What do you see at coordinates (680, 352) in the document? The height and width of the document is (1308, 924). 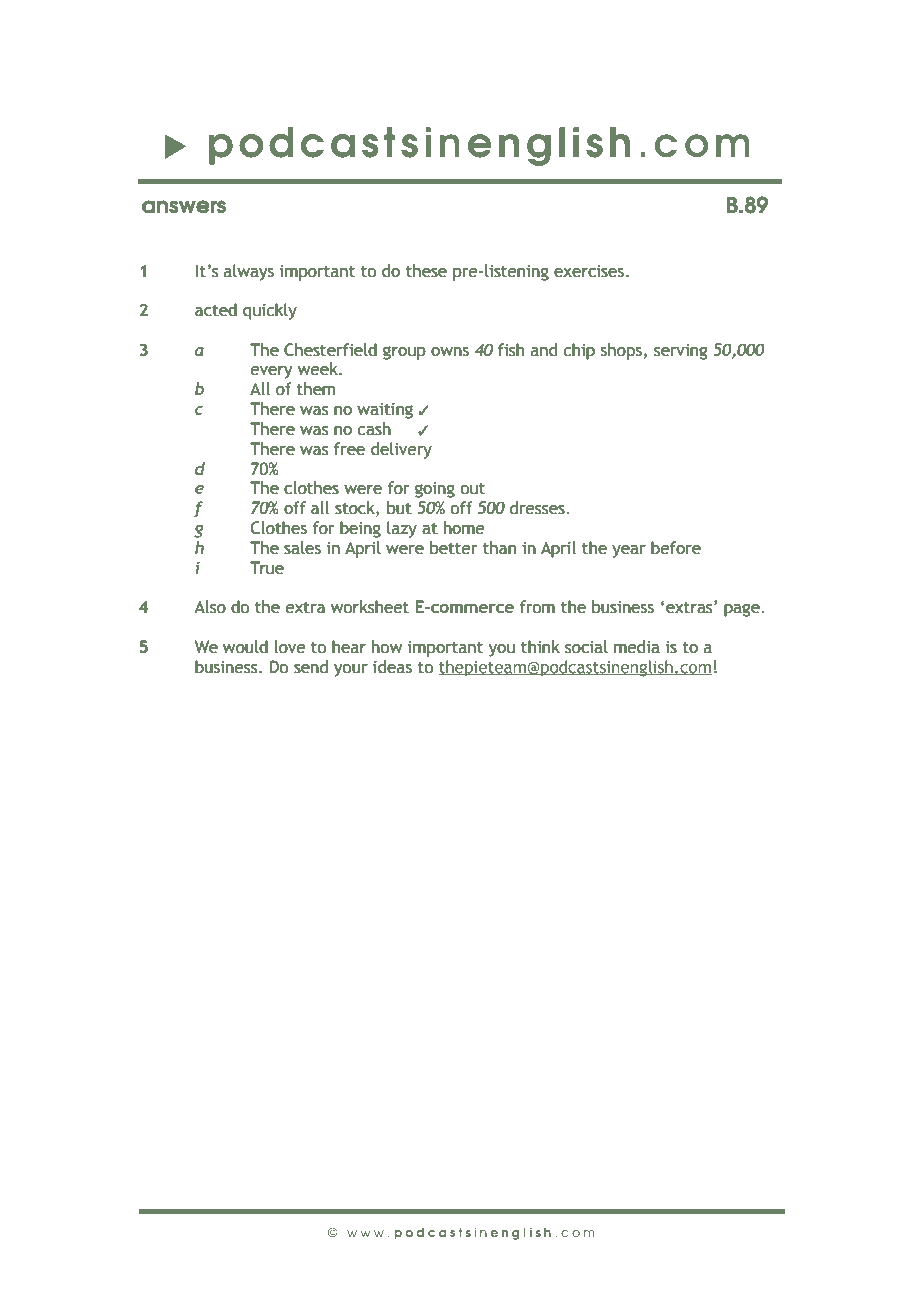 I see `serving` at bounding box center [680, 352].
